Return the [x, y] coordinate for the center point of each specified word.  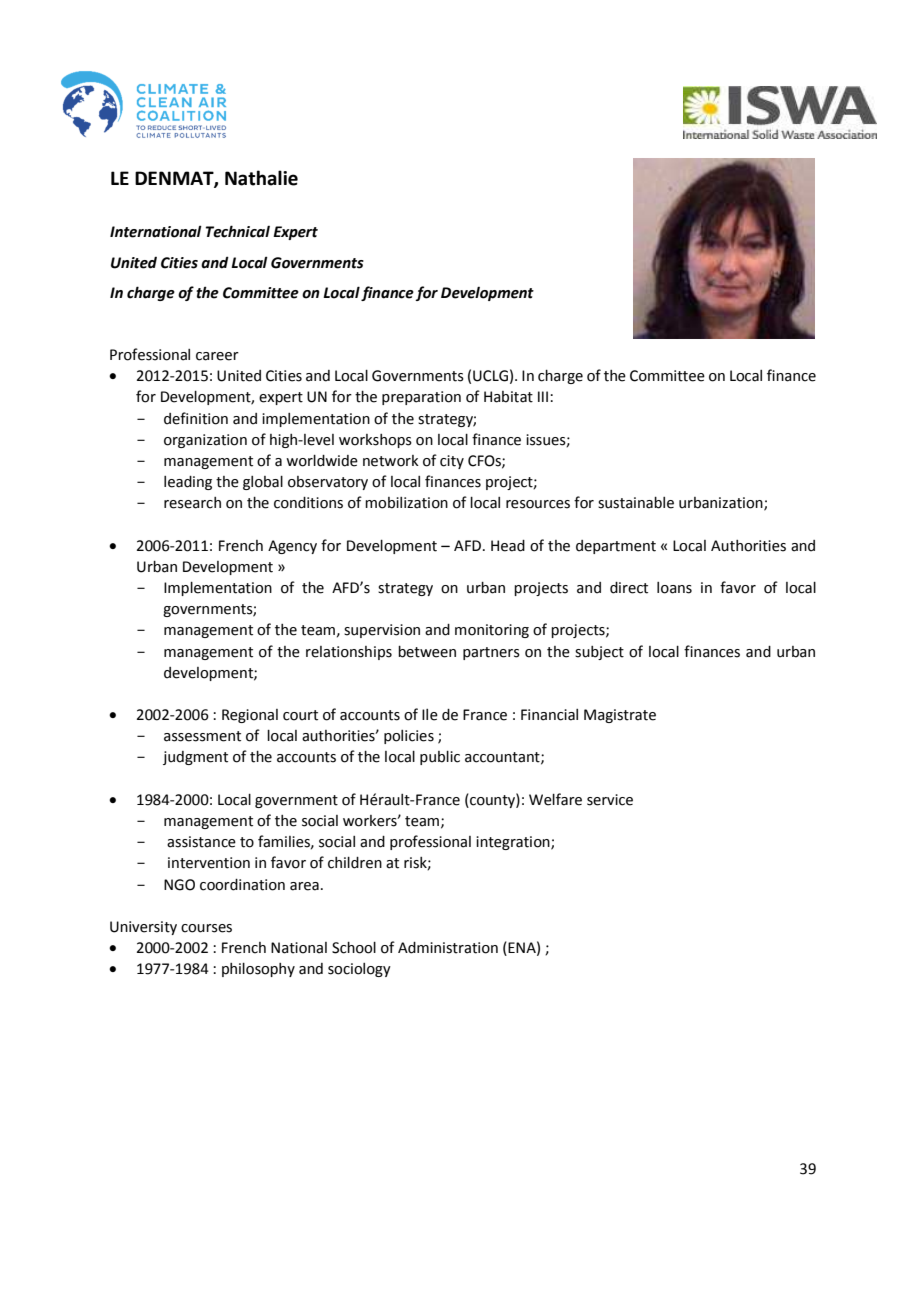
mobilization [406, 503]
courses [206, 928]
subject [599, 653]
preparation [421, 398]
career [217, 356]
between [427, 652]
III [544, 396]
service [610, 800]
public [440, 758]
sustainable [636, 503]
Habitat [508, 397]
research [192, 503]
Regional [250, 716]
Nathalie [261, 178]
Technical [238, 231]
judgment [195, 758]
